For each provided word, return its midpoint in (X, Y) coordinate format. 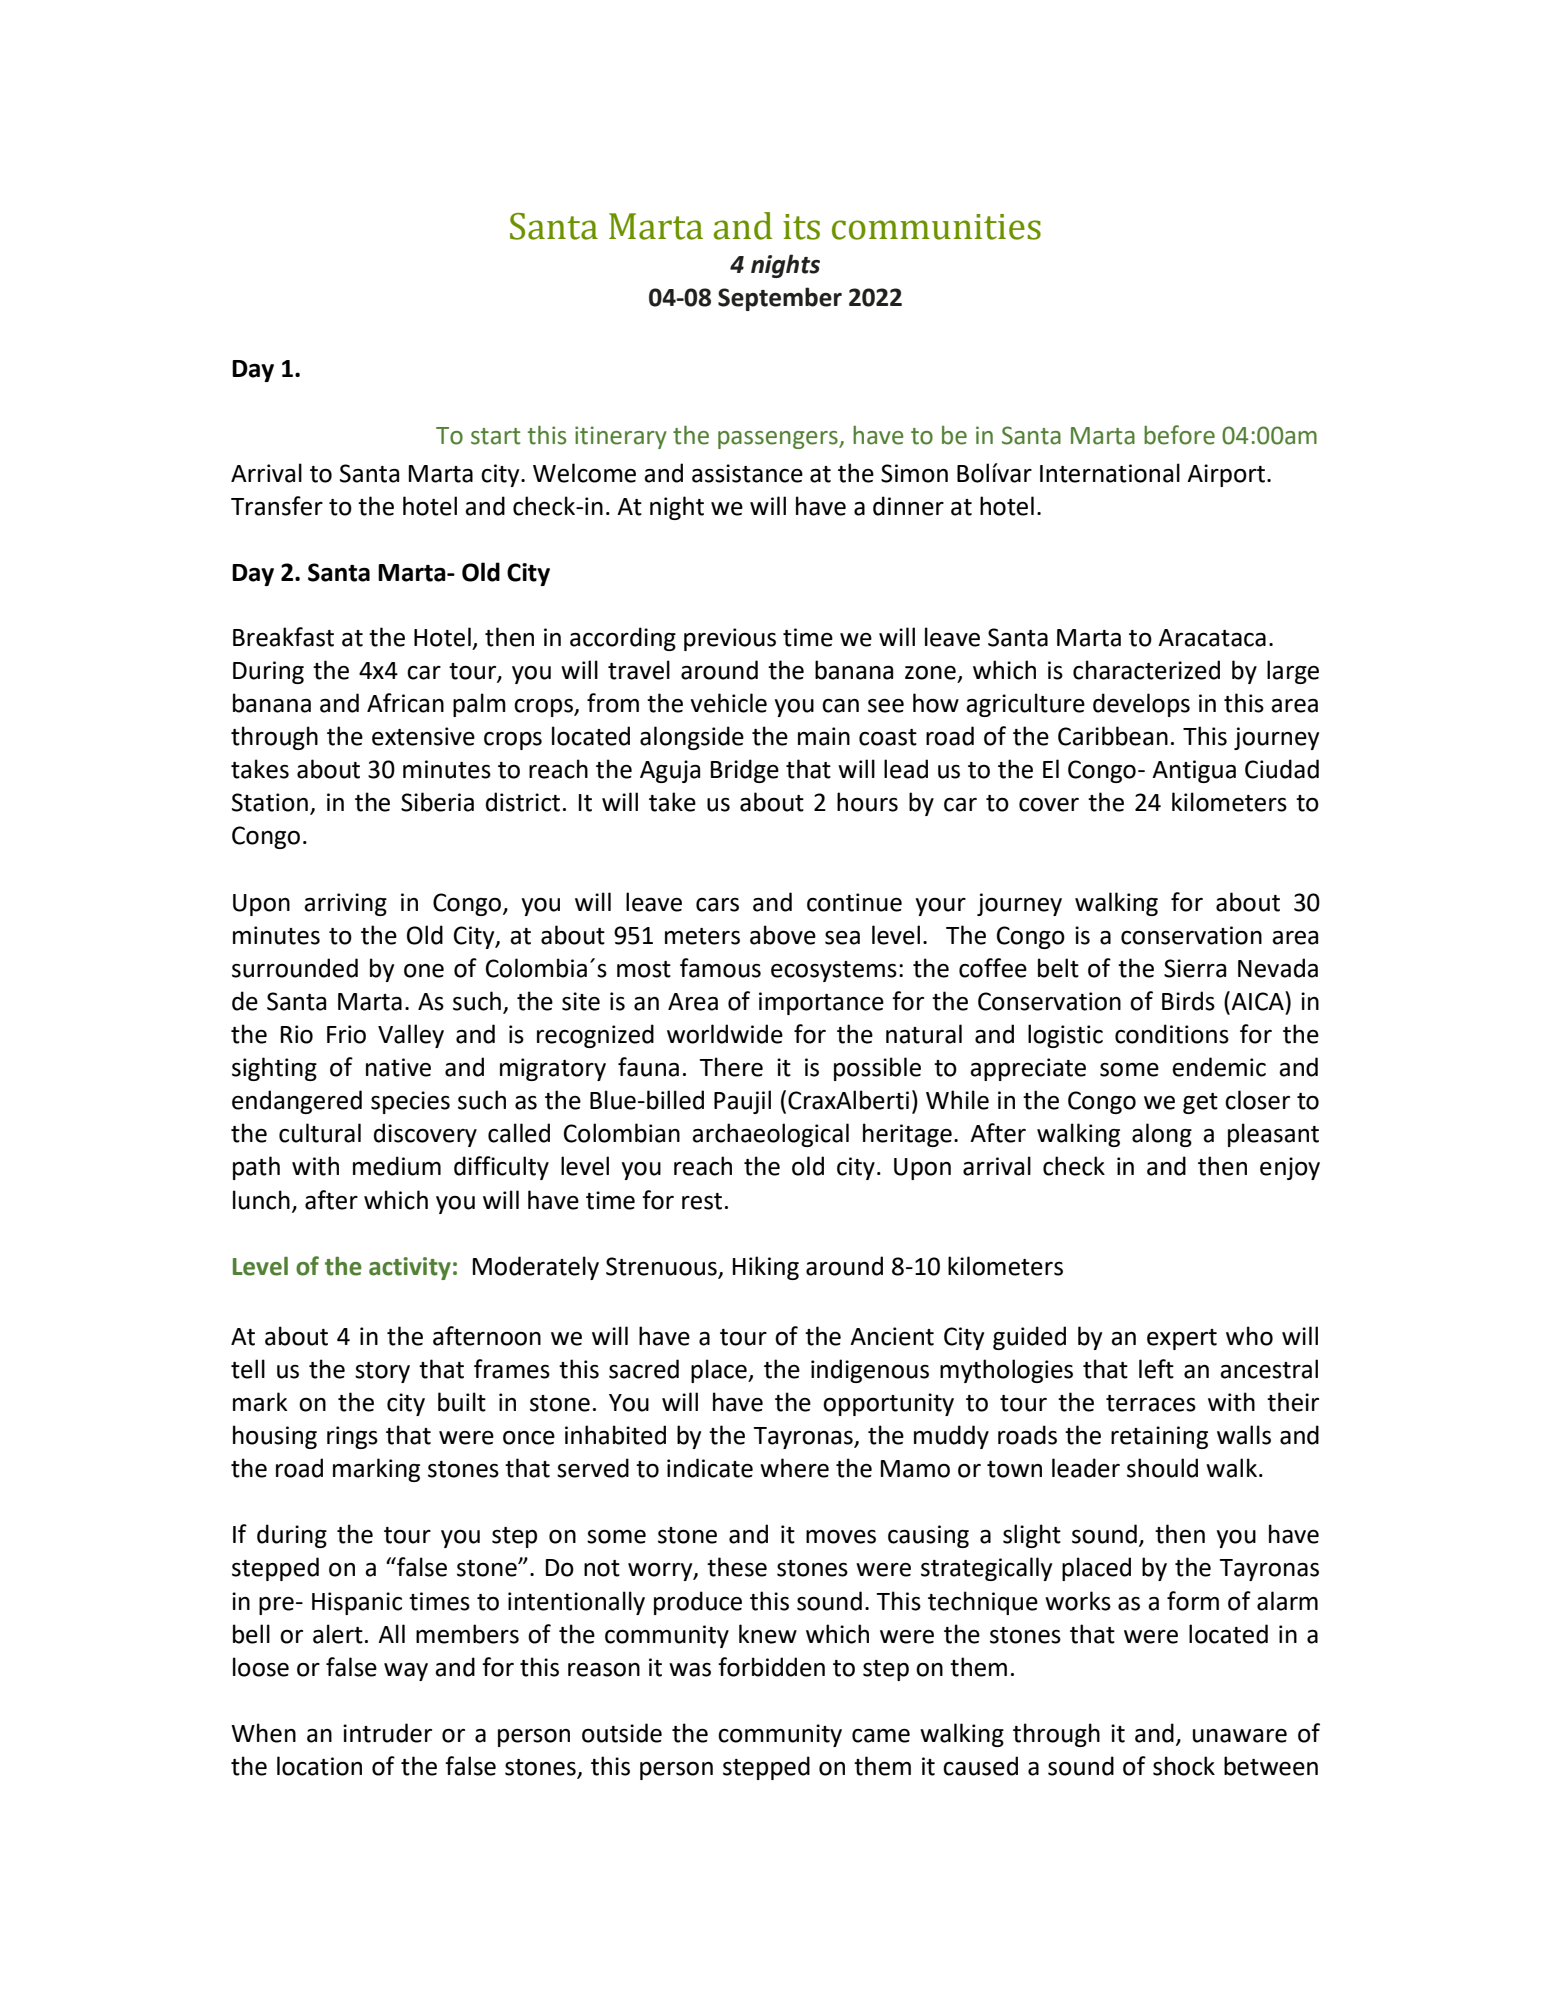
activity (410, 1268)
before (1179, 435)
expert (1182, 1339)
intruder (387, 1733)
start (495, 436)
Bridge (745, 771)
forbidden (771, 1667)
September (780, 299)
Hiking (766, 1268)
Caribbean (1113, 736)
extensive (423, 736)
